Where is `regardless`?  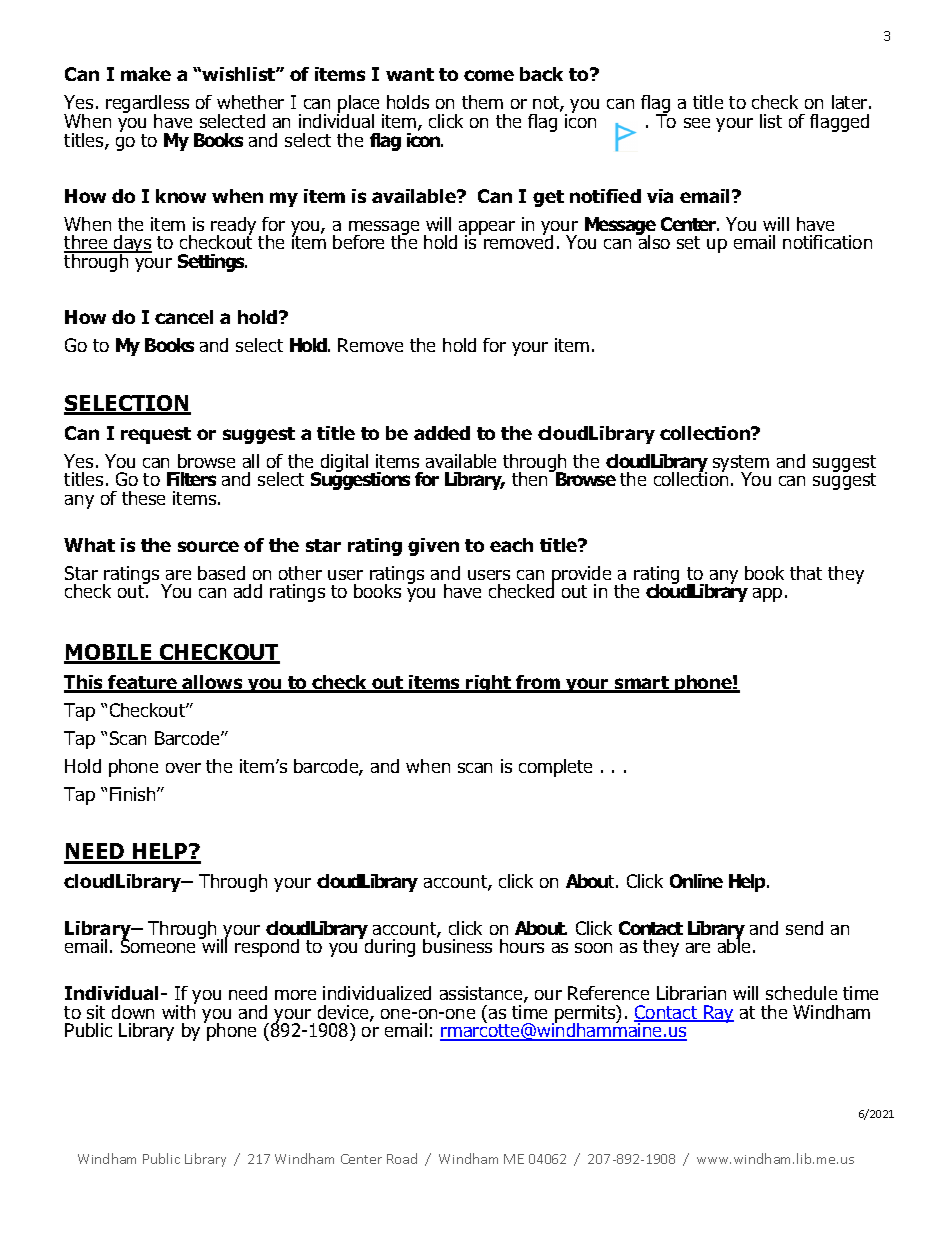 regardless is located at coordinates (147, 105).
